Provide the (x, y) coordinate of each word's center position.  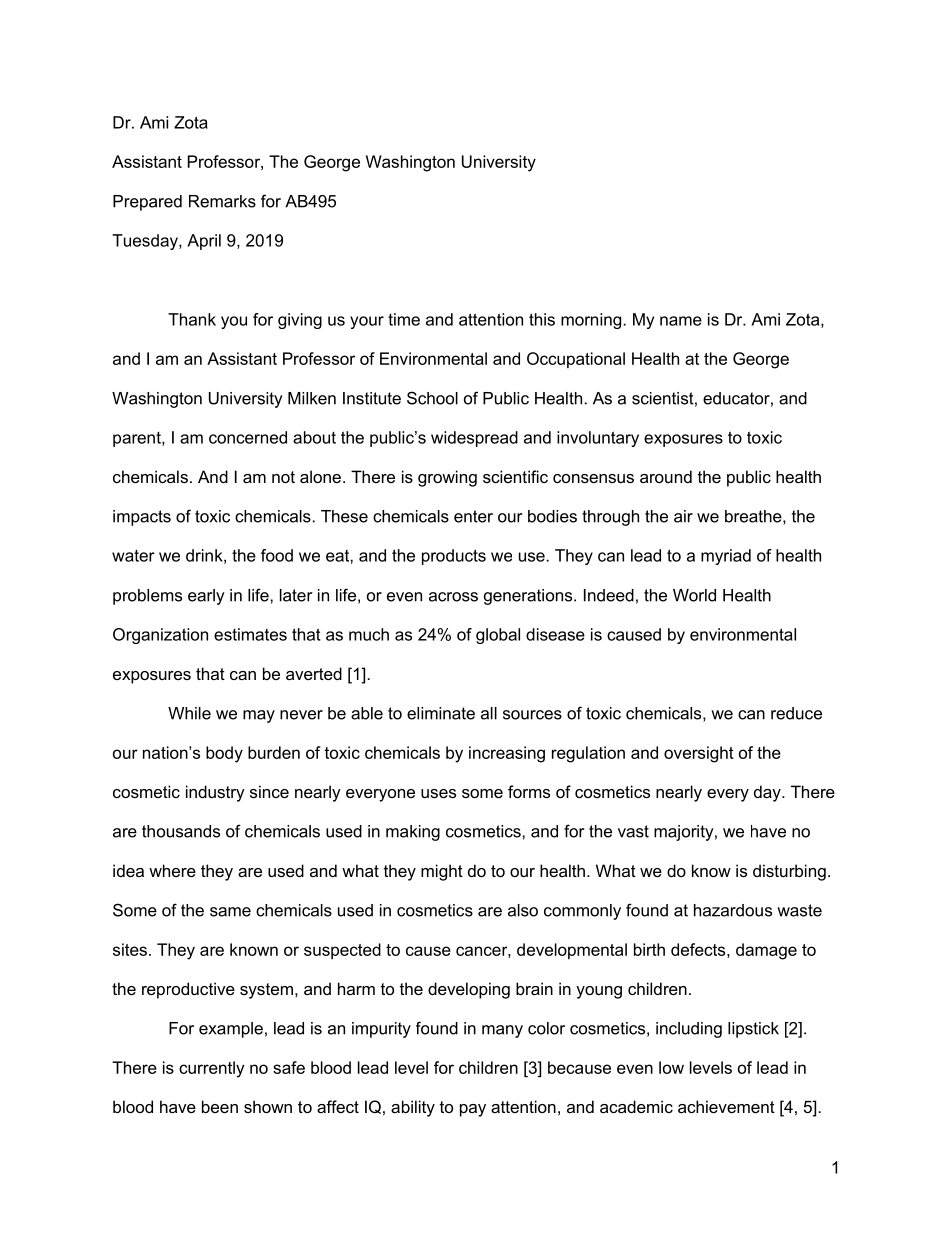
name (681, 321)
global (498, 636)
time (404, 319)
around (666, 476)
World (694, 595)
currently (212, 1069)
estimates (250, 634)
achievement (726, 1106)
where (172, 870)
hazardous (733, 910)
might (442, 872)
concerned (248, 437)
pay (473, 1110)
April (204, 242)
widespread (474, 439)
